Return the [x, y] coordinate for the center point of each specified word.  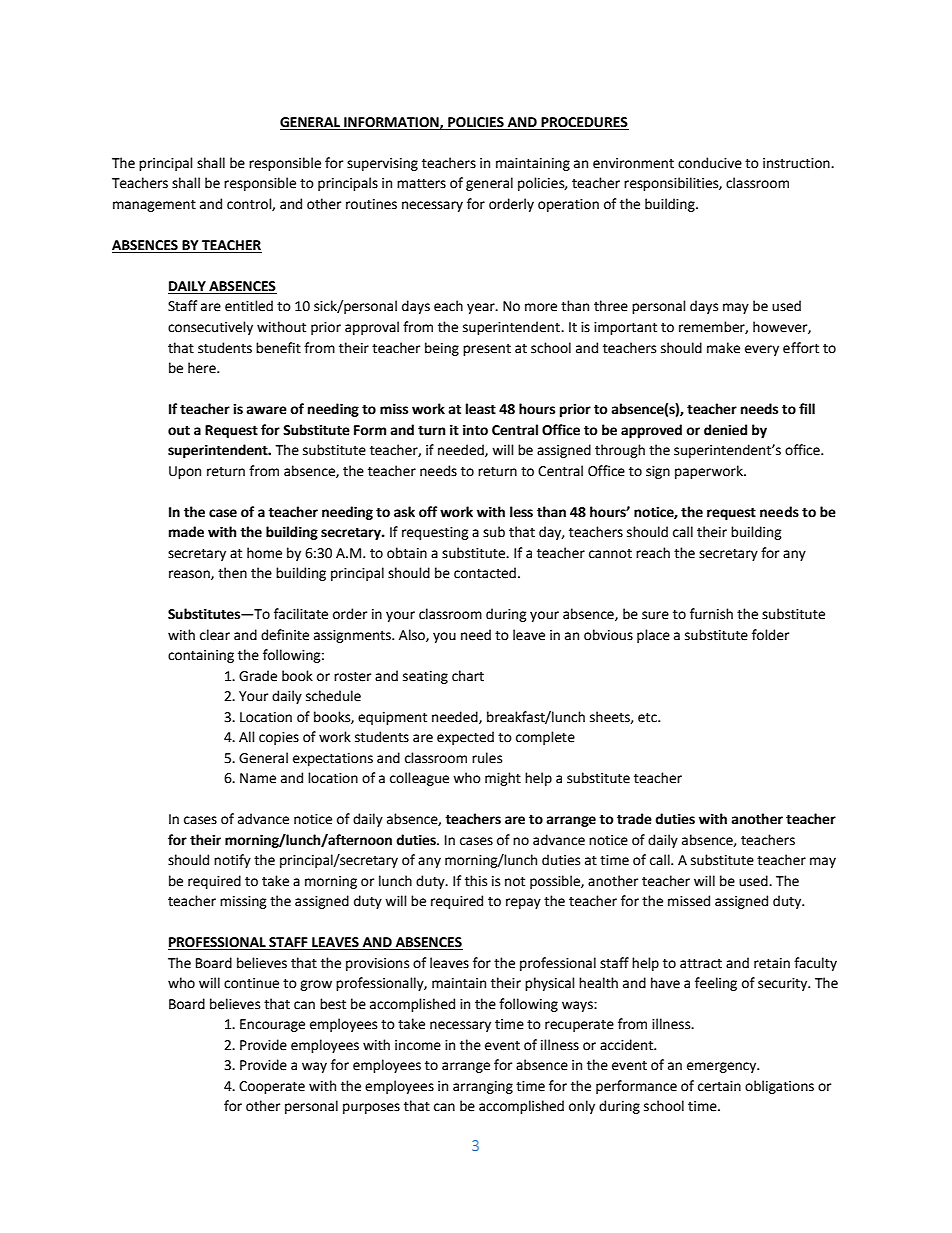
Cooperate [272, 1087]
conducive [710, 163]
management [154, 206]
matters [421, 184]
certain [719, 1086]
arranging [483, 1087]
